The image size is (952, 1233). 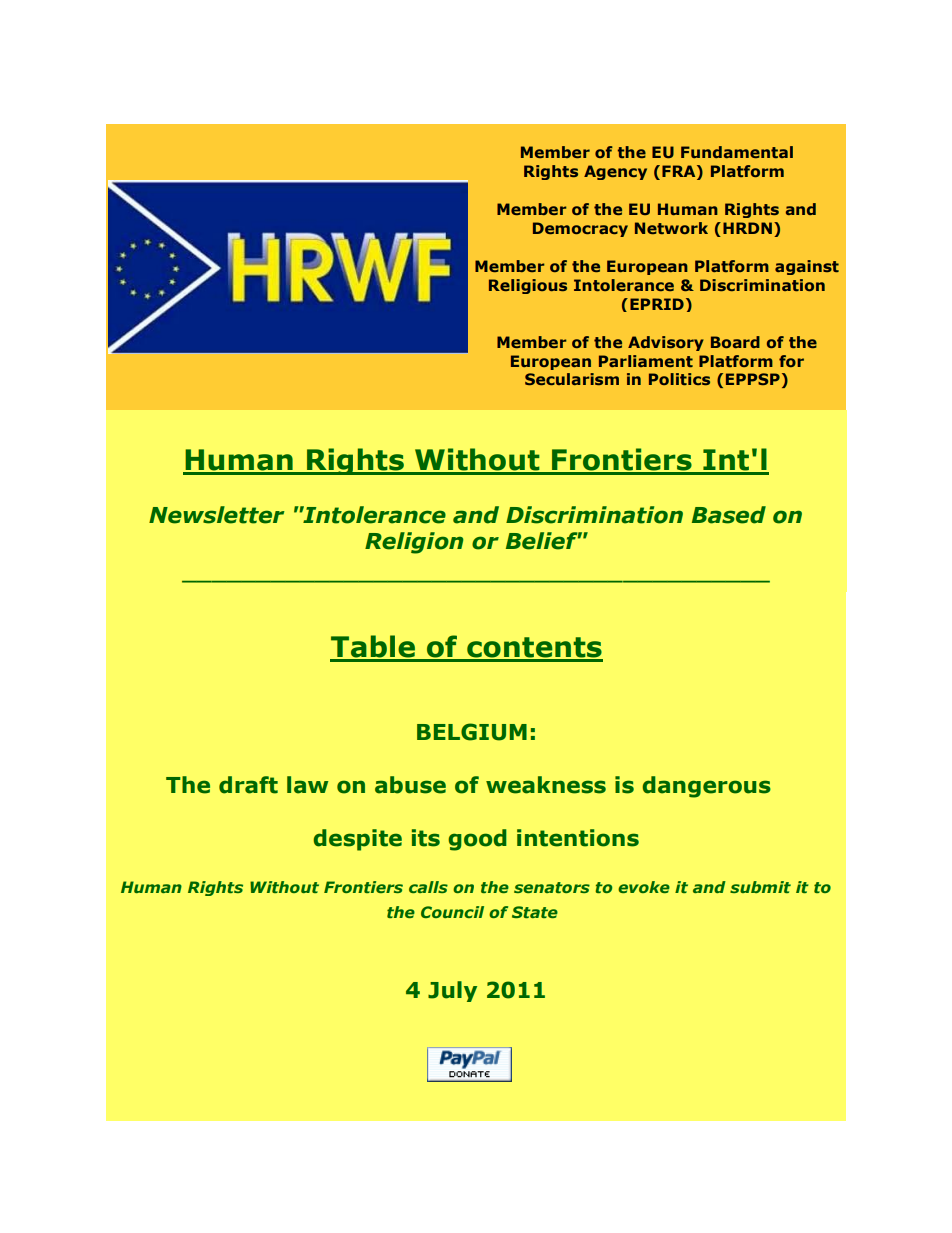 What do you see at coordinates (528, 286) in the document?
I see `Religious` at bounding box center [528, 286].
